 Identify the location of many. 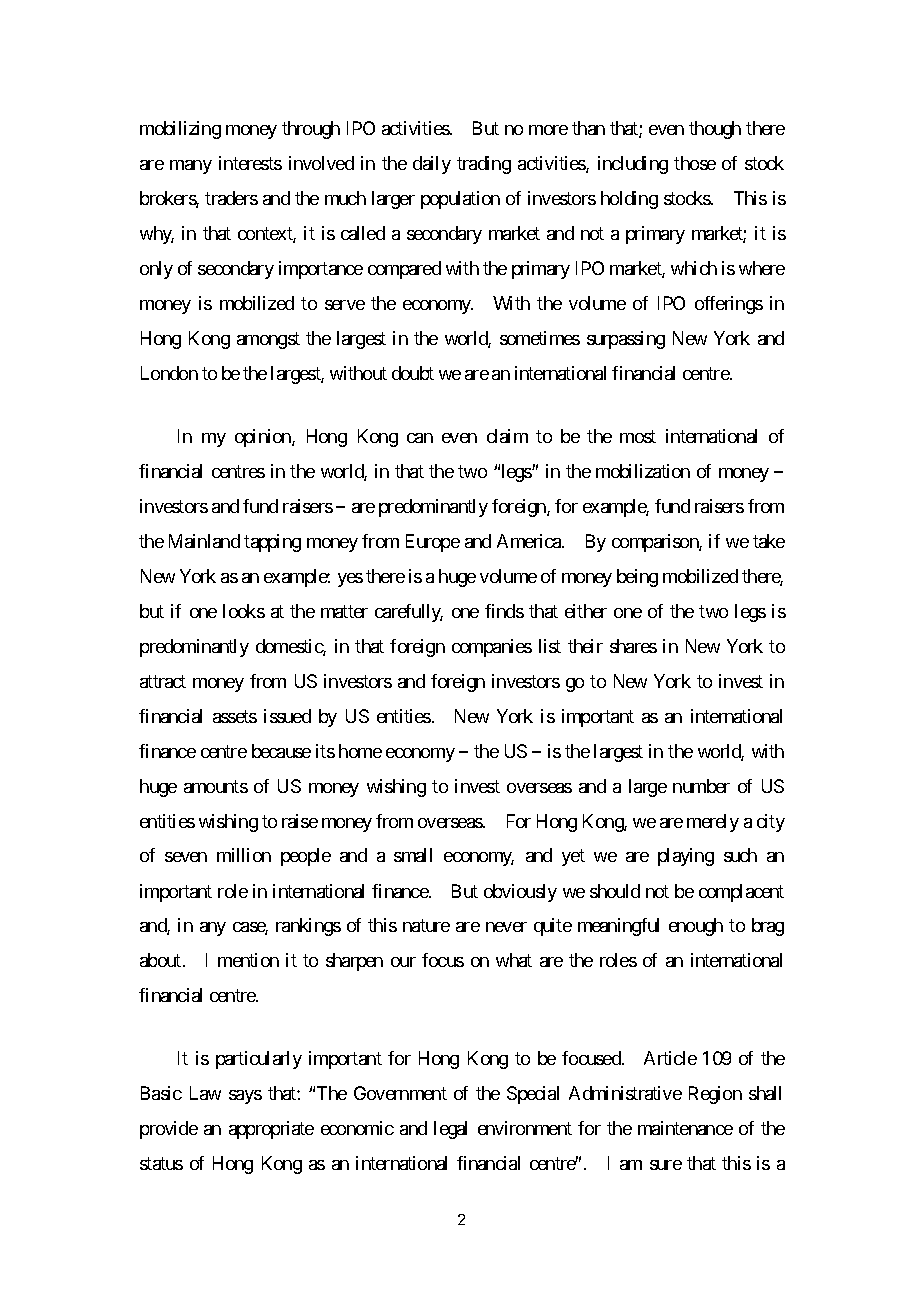
(191, 167).
